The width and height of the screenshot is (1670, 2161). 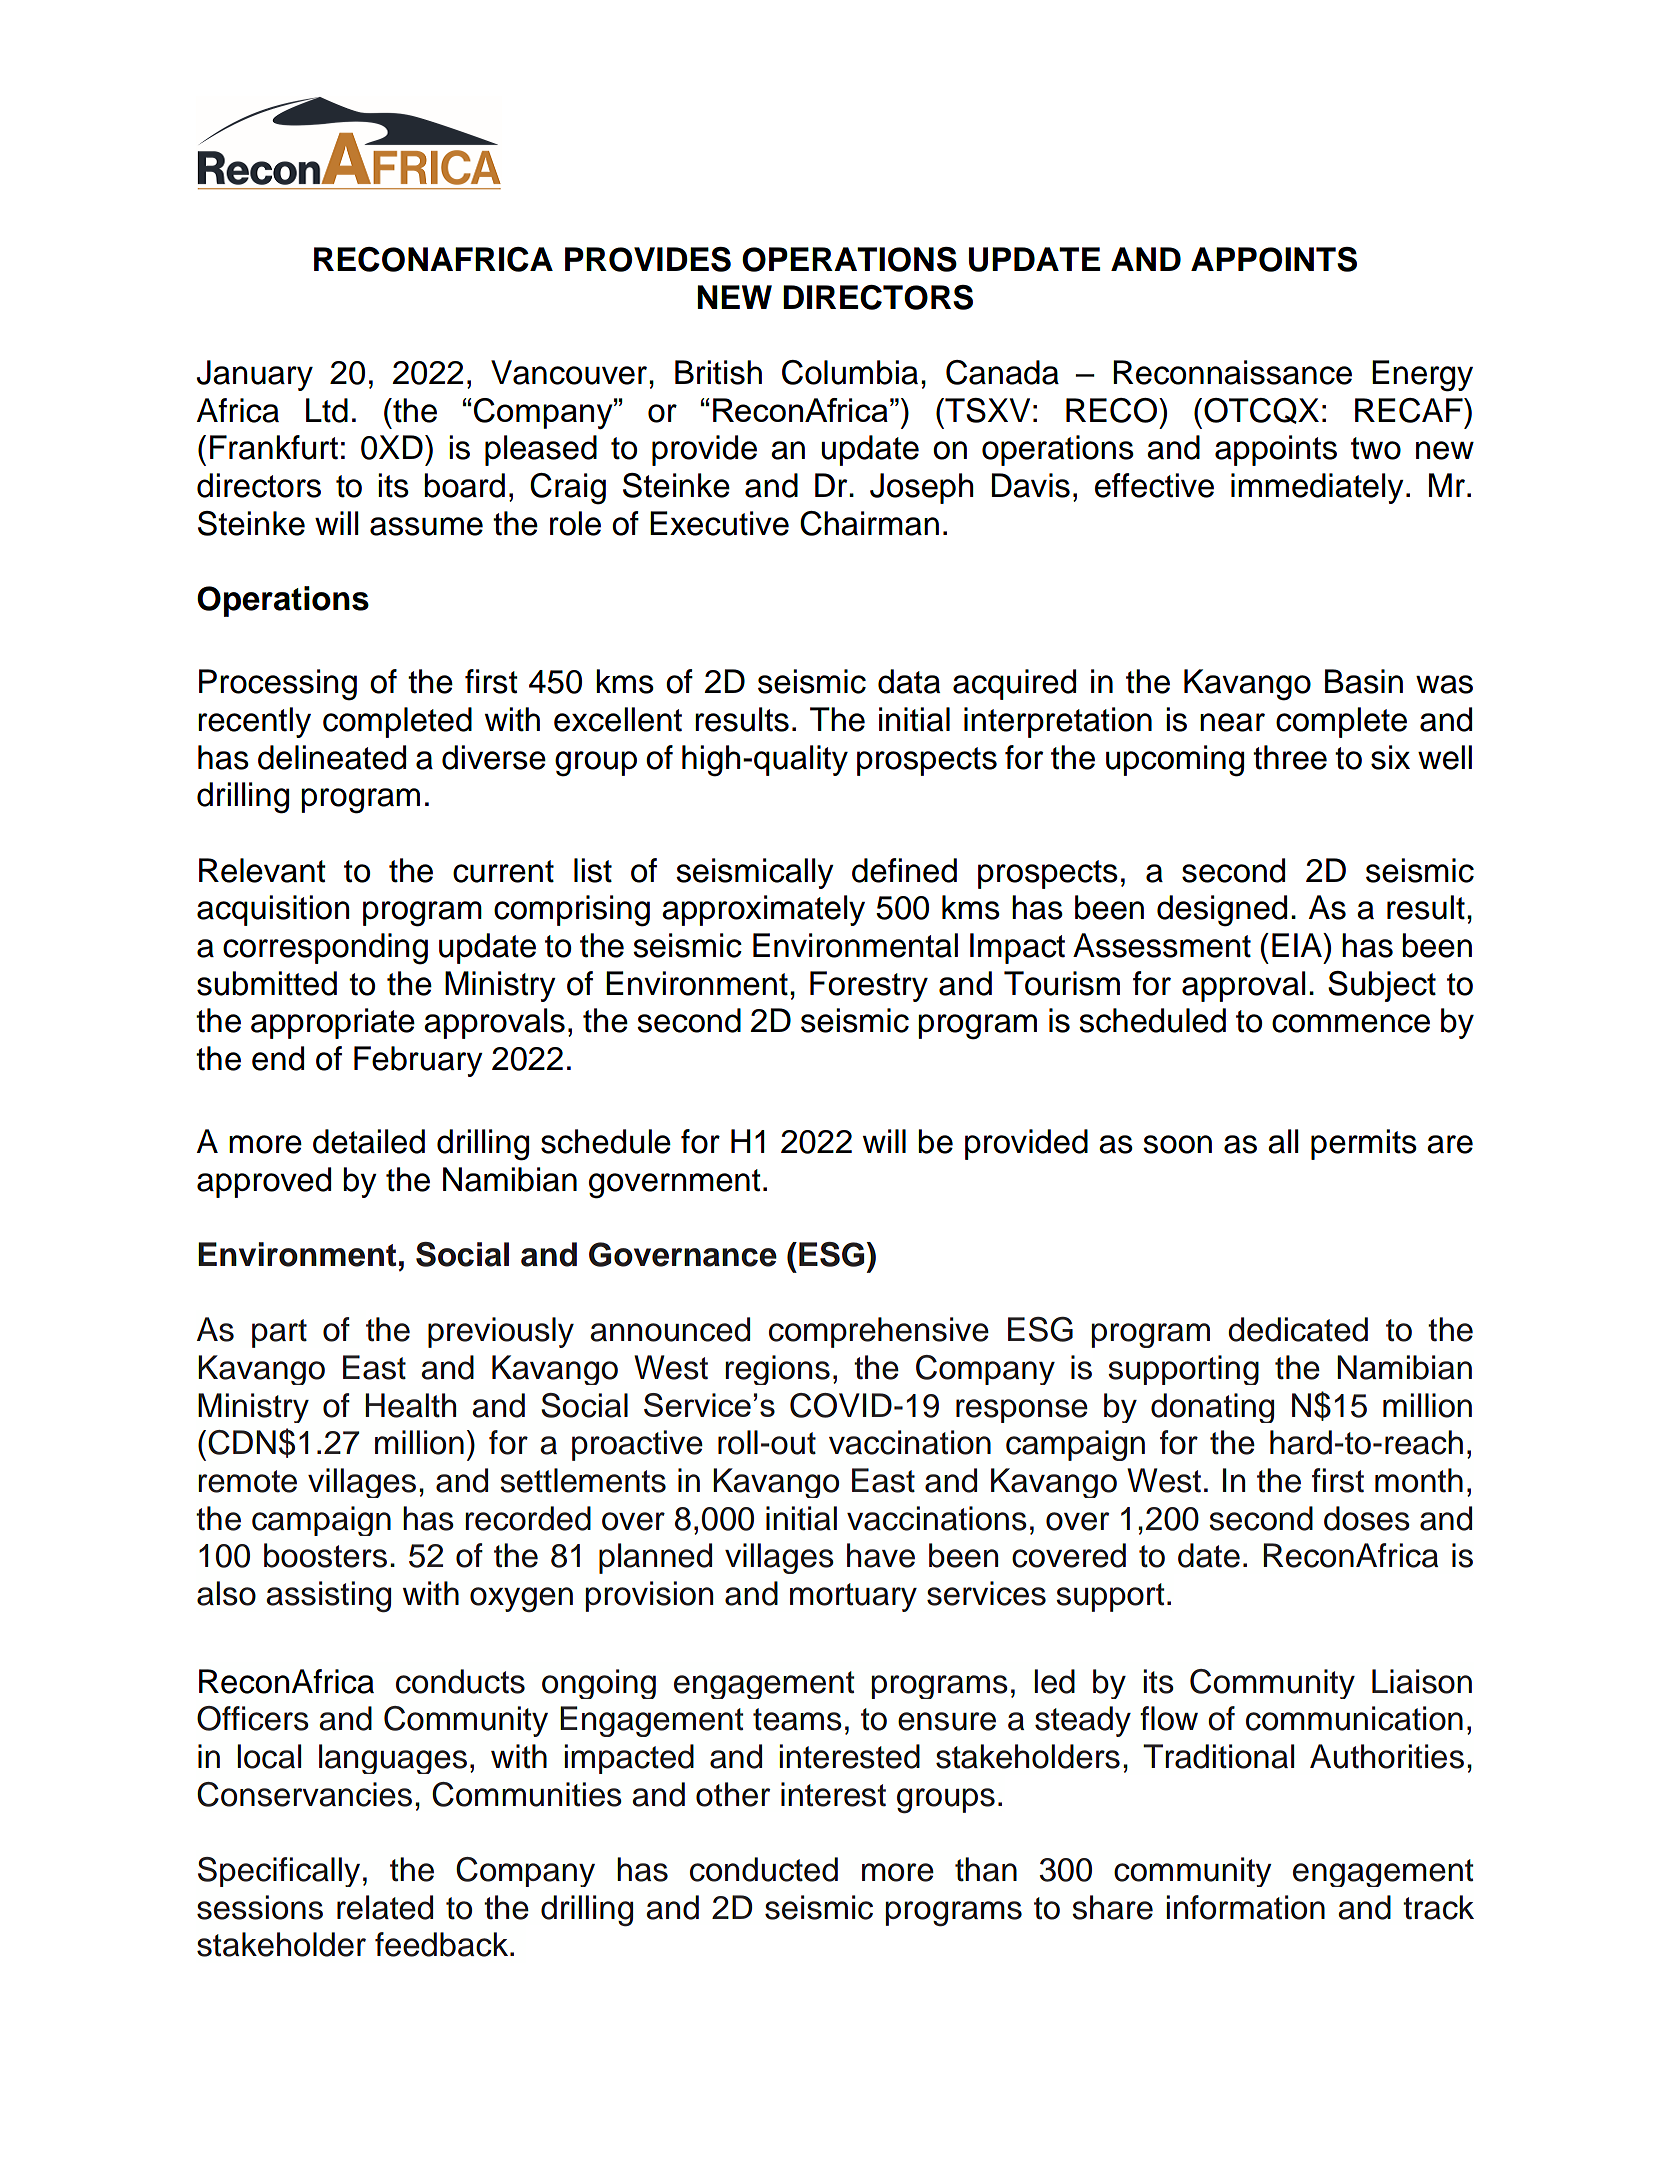 I want to click on Forestry, so click(x=869, y=986).
